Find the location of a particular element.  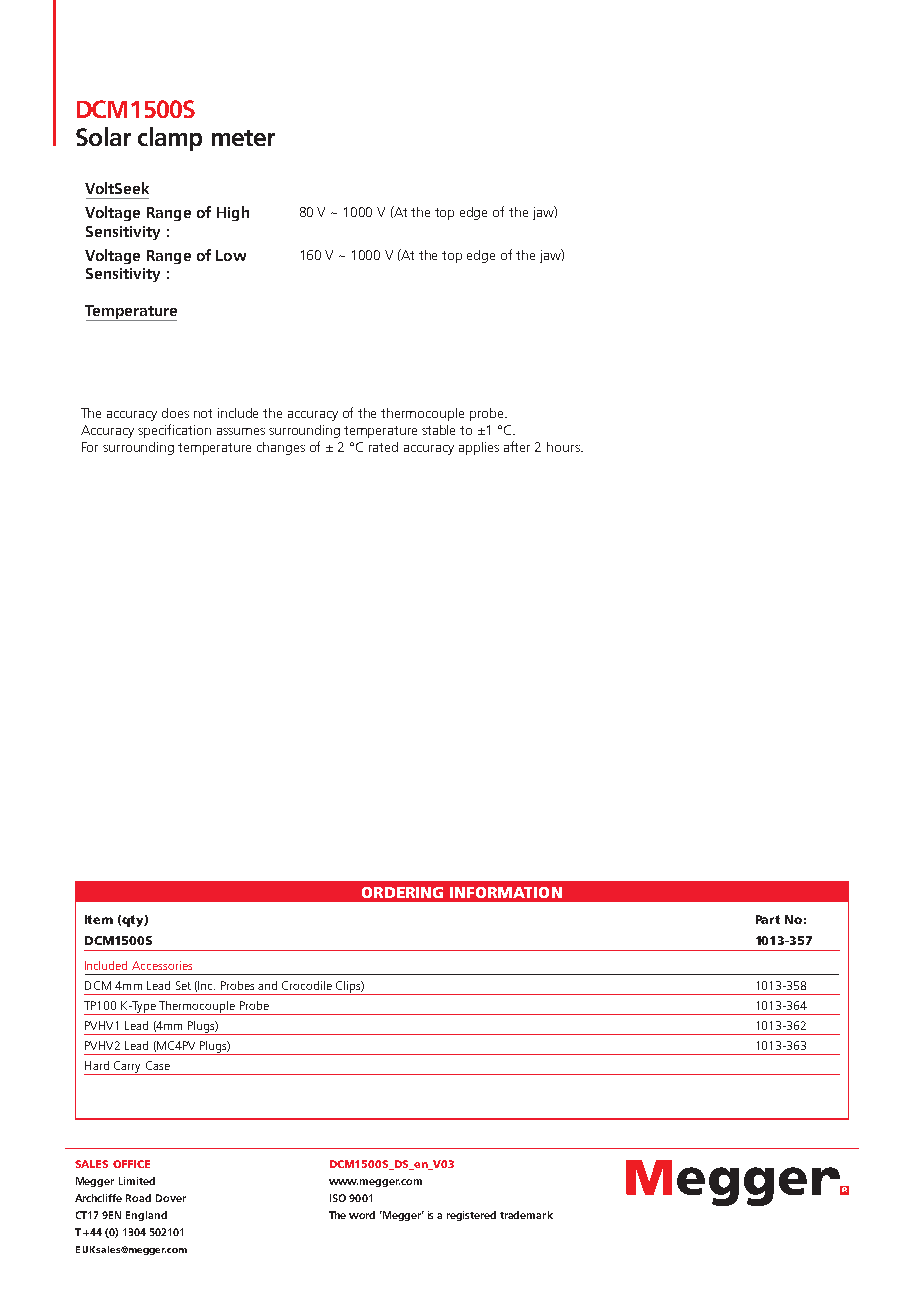

Limited is located at coordinates (137, 1181).
